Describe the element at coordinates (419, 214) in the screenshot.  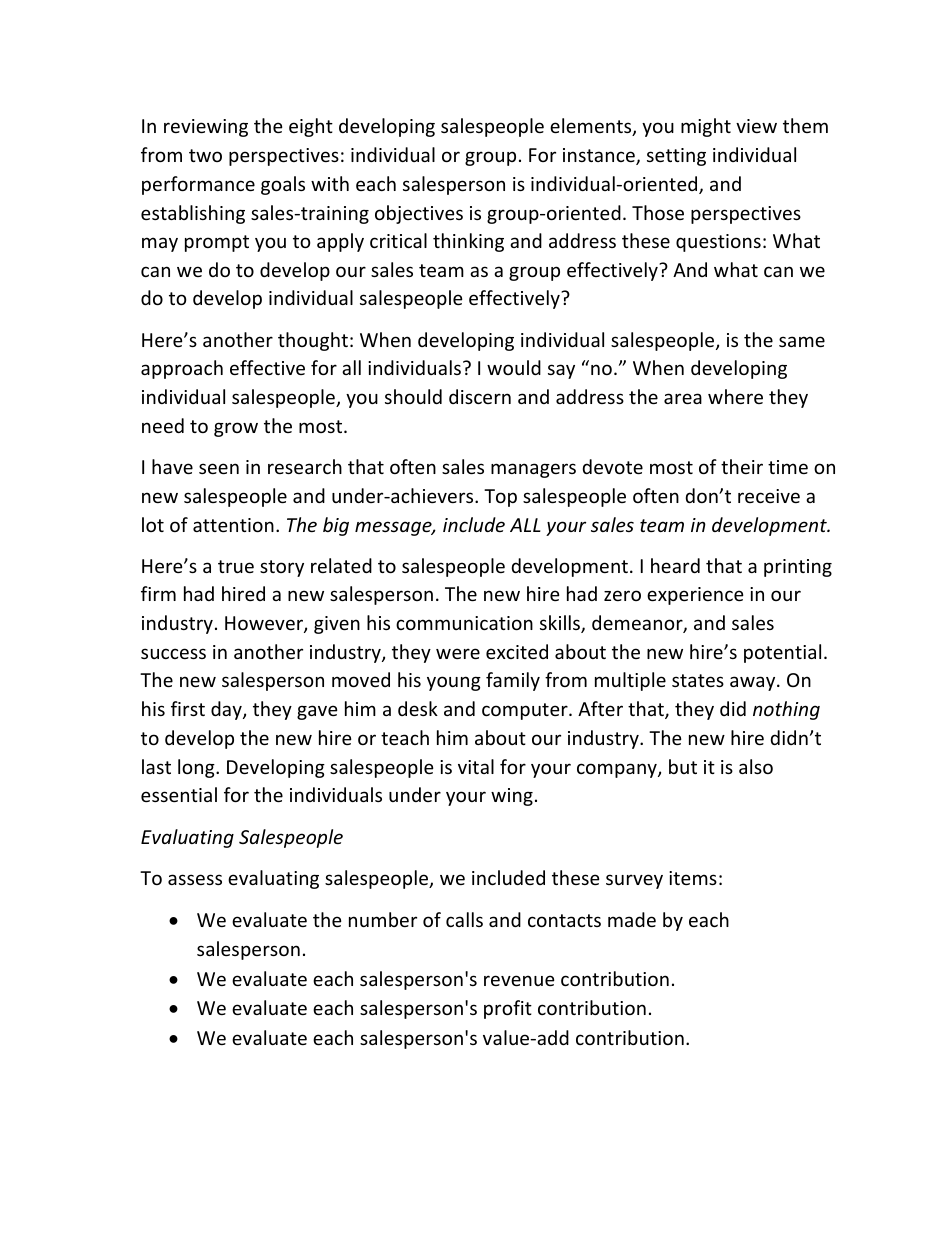
I see `objectives` at that location.
